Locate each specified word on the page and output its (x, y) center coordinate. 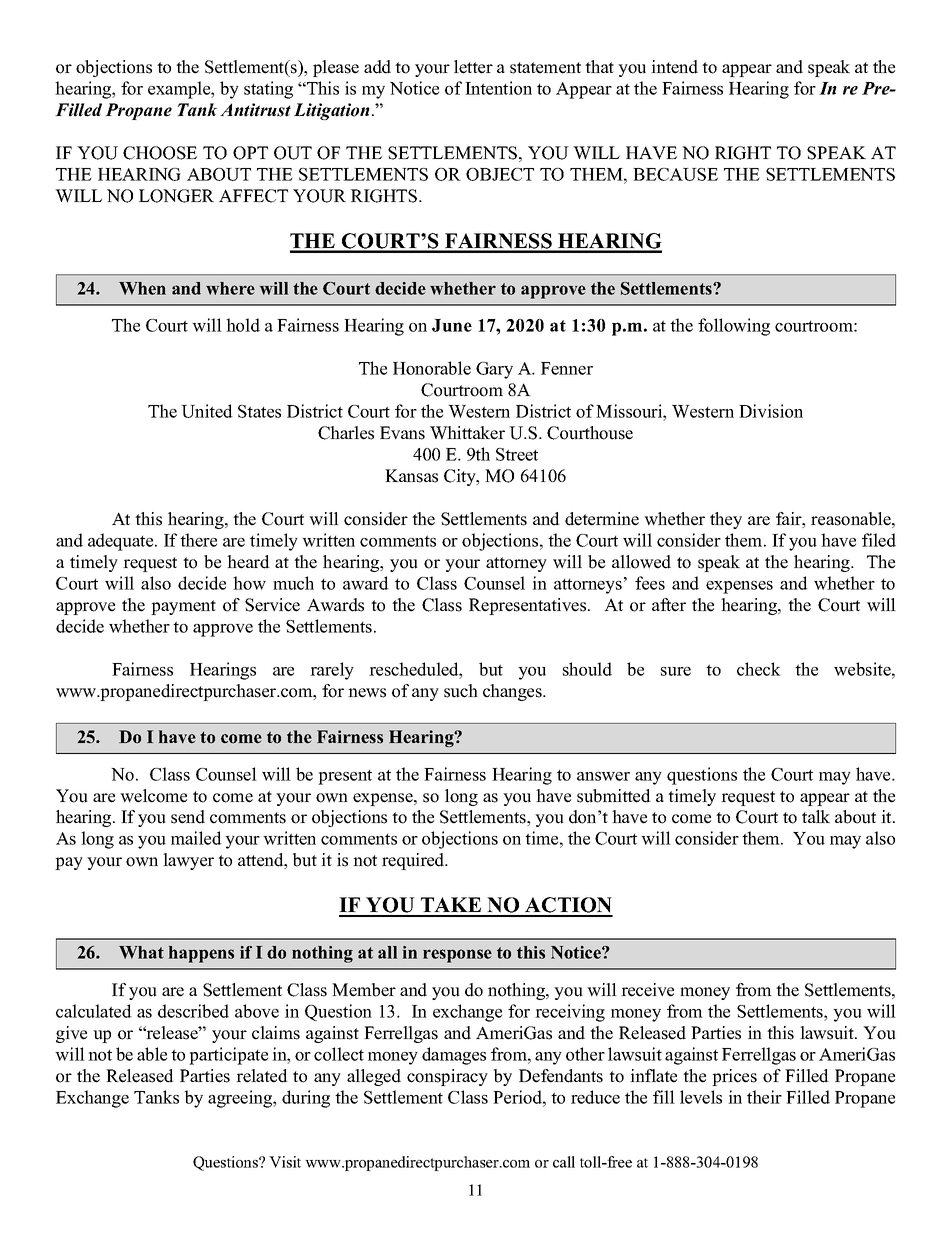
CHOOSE (160, 153)
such (461, 691)
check (759, 669)
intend (674, 67)
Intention (498, 88)
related (262, 1076)
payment (183, 607)
